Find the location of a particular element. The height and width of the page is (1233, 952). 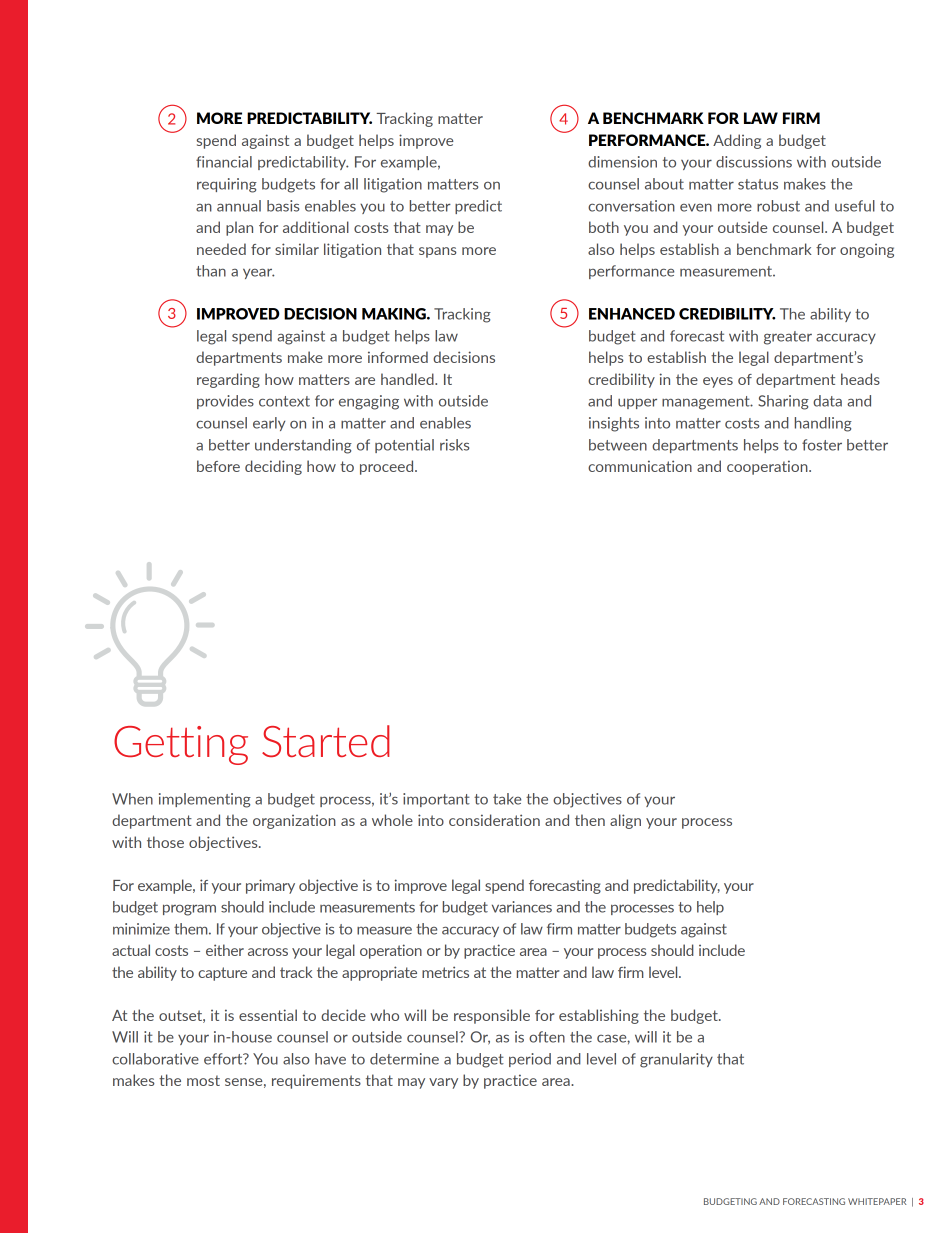

status is located at coordinates (758, 184).
